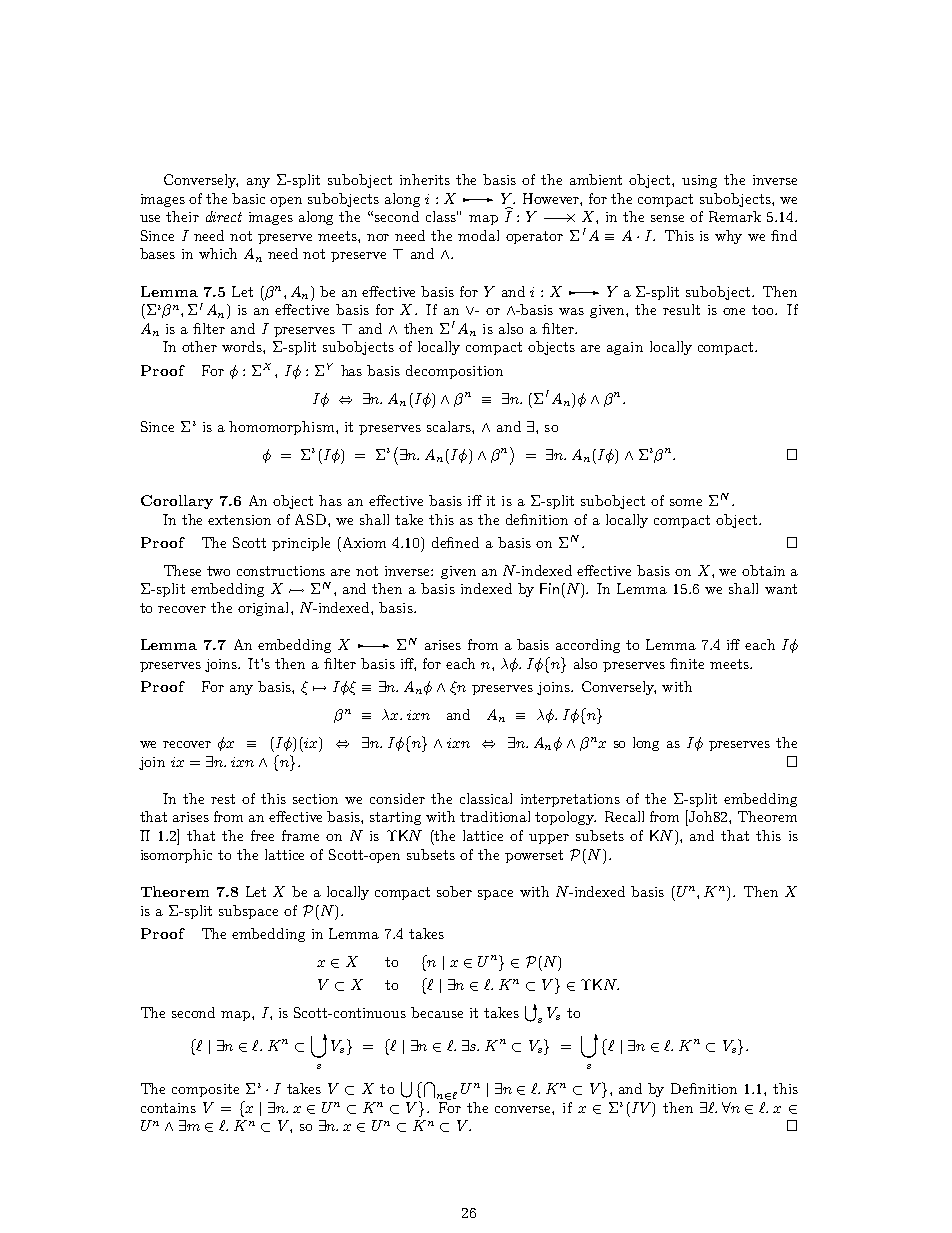 This screenshot has width=952, height=1233. Describe the element at coordinates (495, 816) in the screenshot. I see `traditional` at that location.
